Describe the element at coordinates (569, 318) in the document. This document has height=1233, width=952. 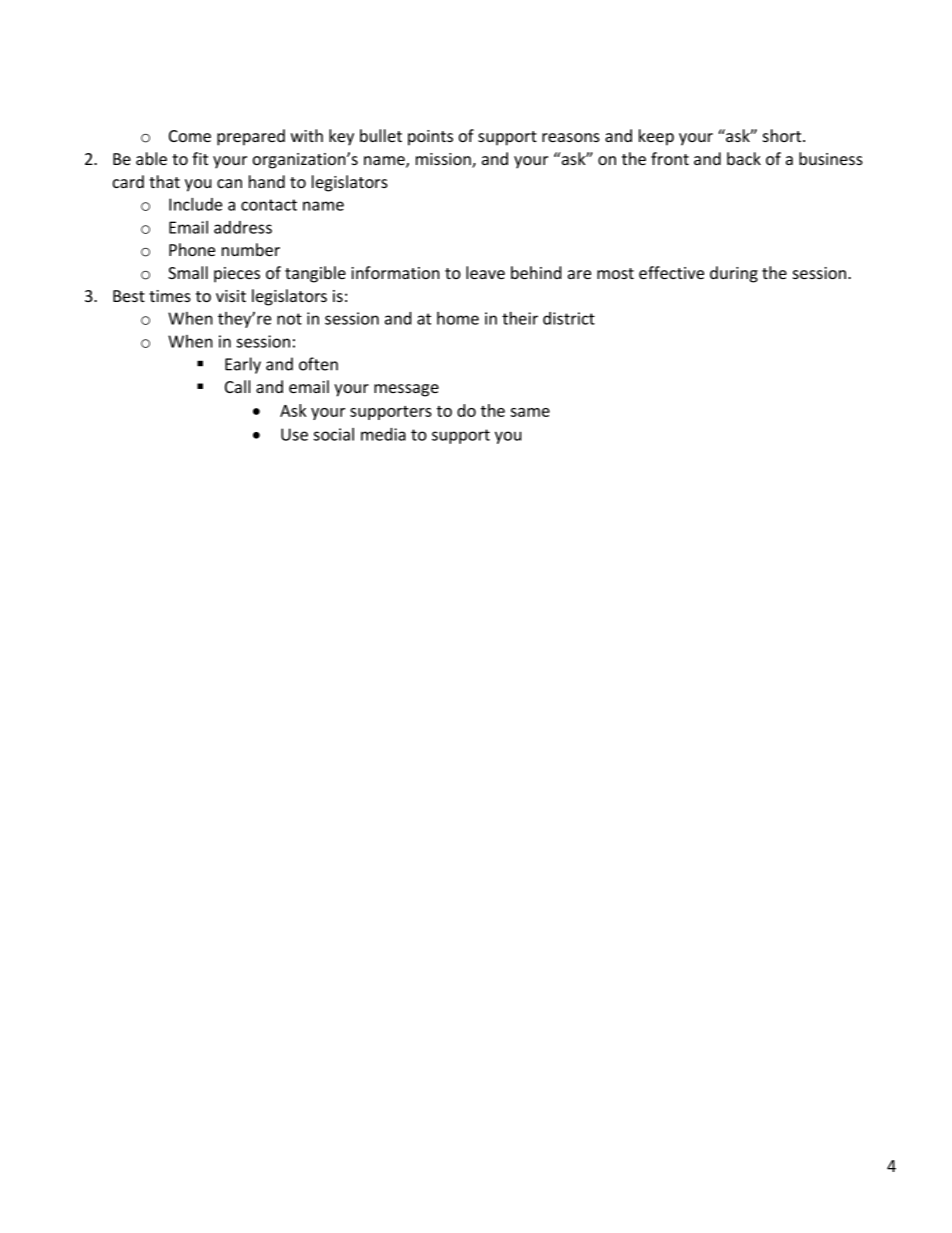
I see `district` at that location.
